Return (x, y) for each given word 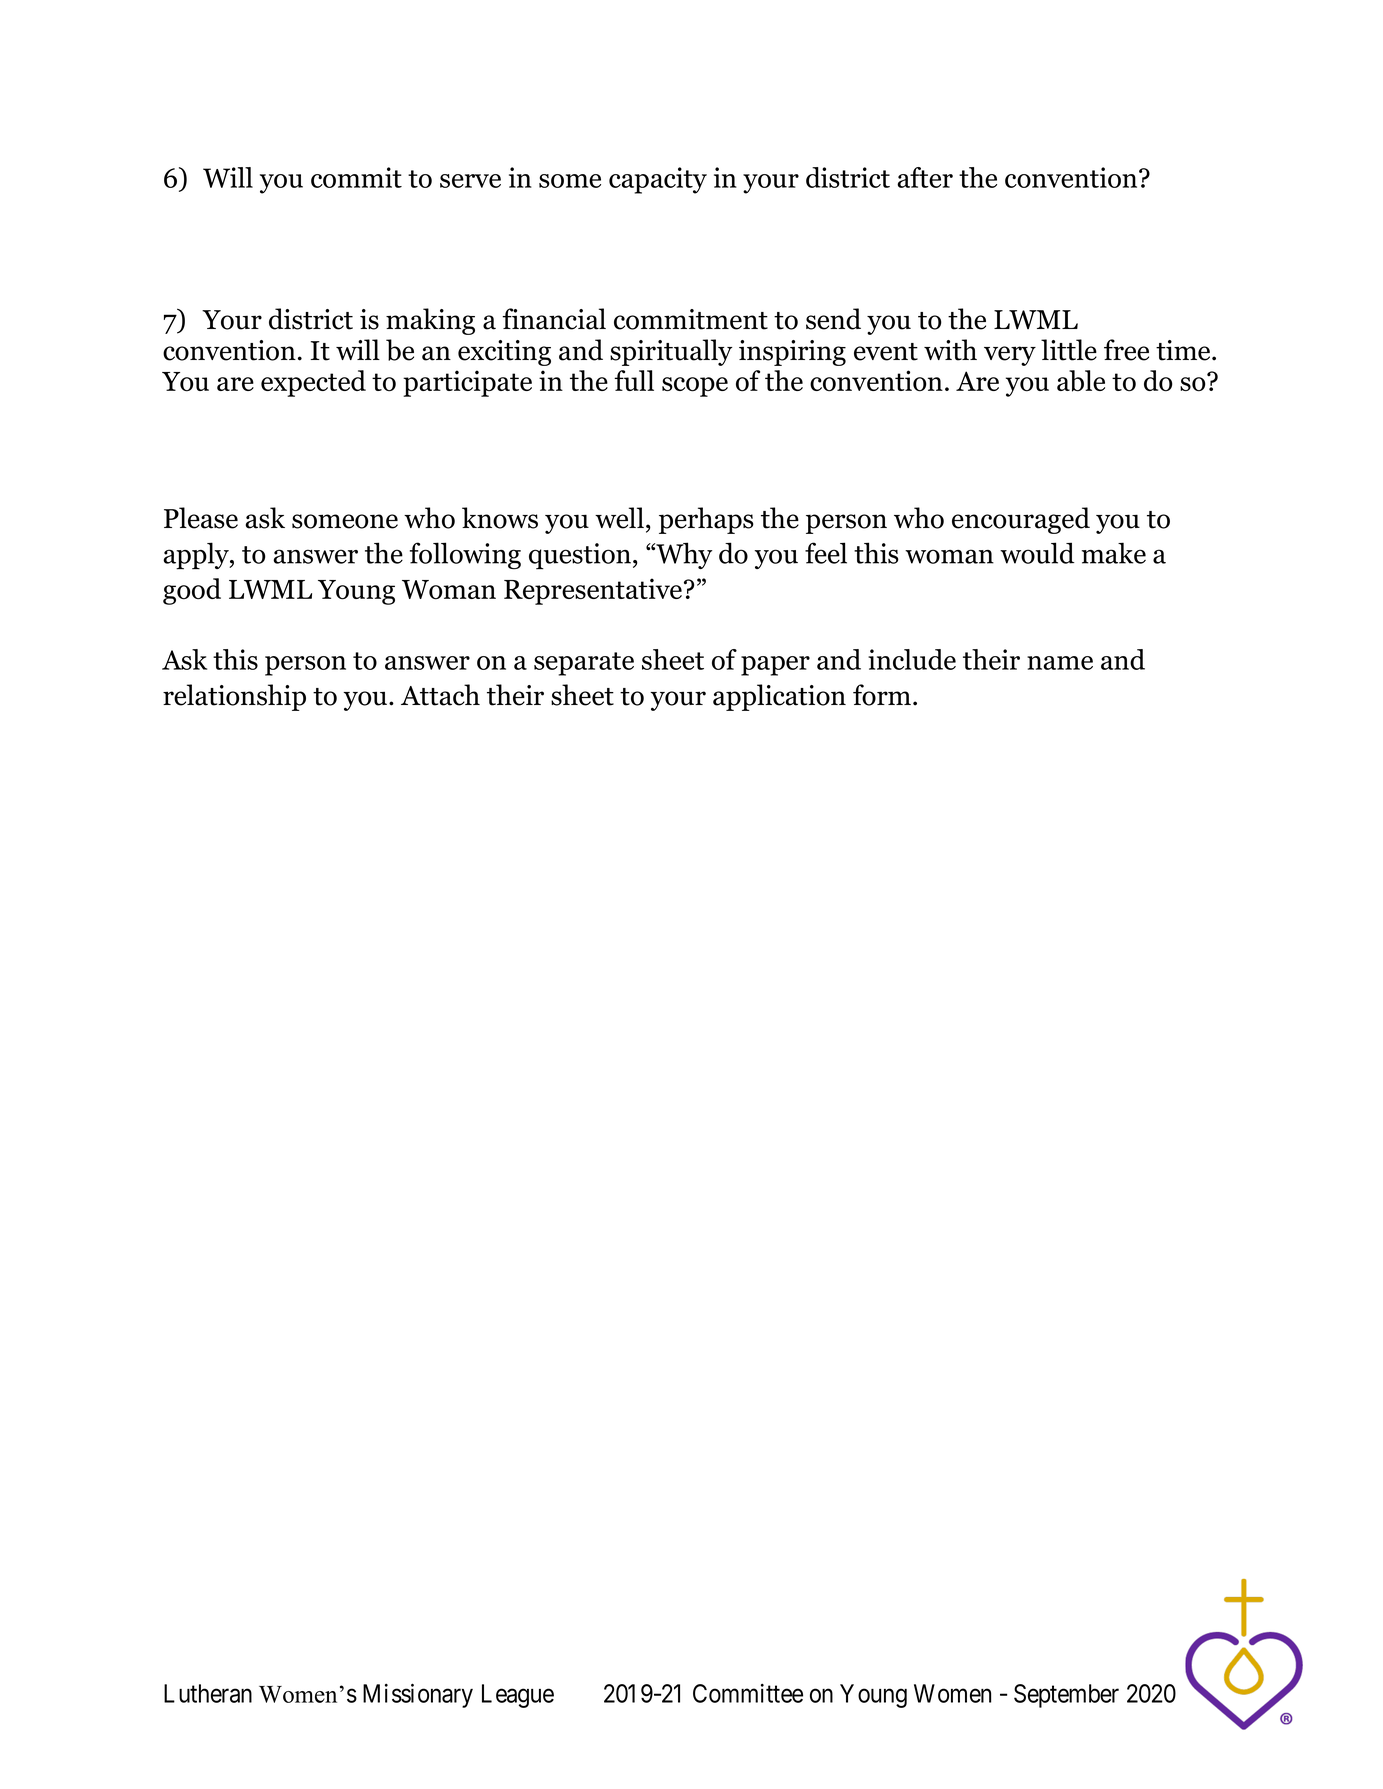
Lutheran (208, 1693)
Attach (440, 695)
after (925, 177)
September (1066, 1696)
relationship (234, 697)
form (882, 695)
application (779, 697)
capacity (658, 180)
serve (470, 181)
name (1060, 663)
